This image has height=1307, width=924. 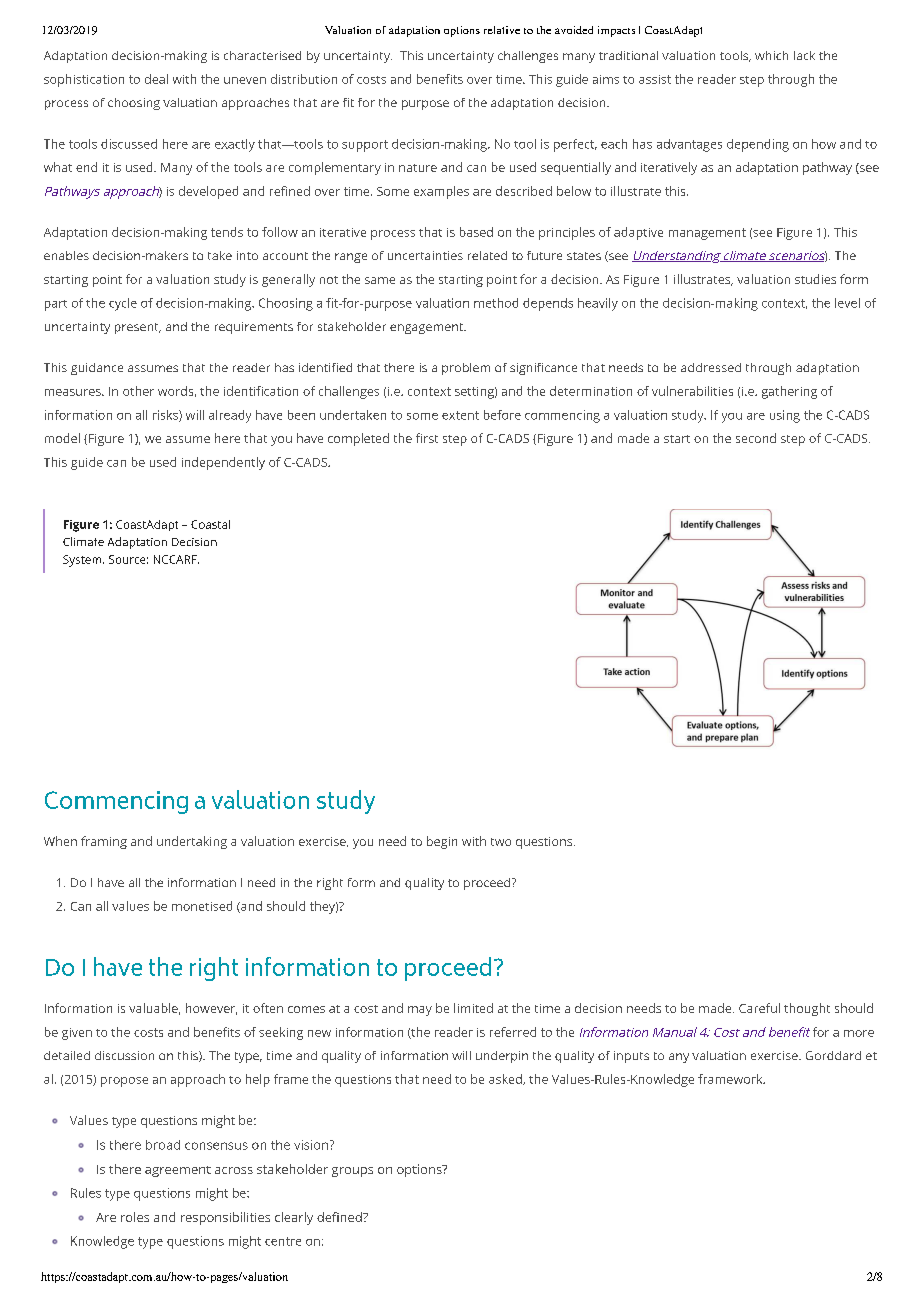 What do you see at coordinates (192, 842) in the image?
I see `undertaking` at bounding box center [192, 842].
